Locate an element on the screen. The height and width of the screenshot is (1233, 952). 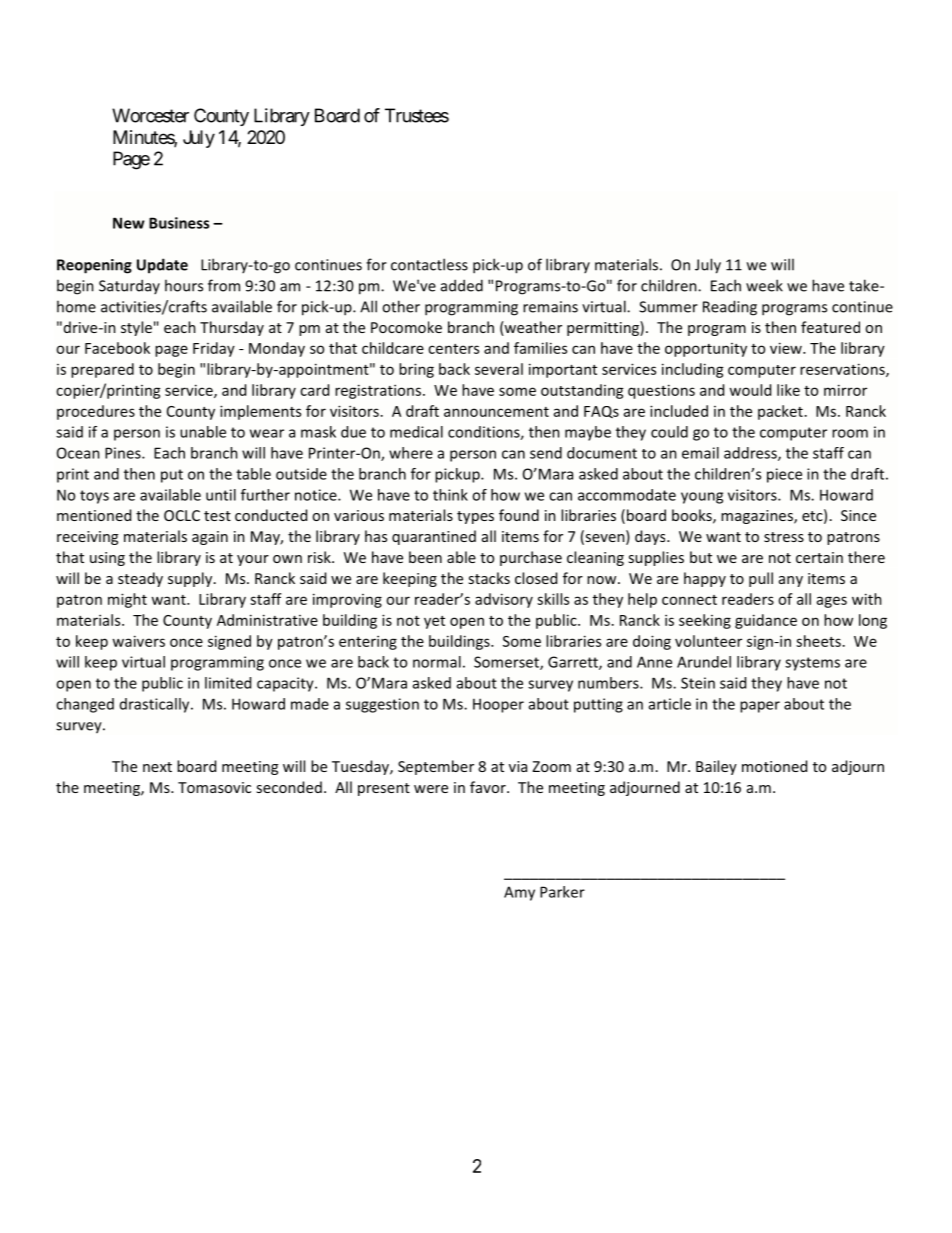
Amy is located at coordinates (519, 893).
